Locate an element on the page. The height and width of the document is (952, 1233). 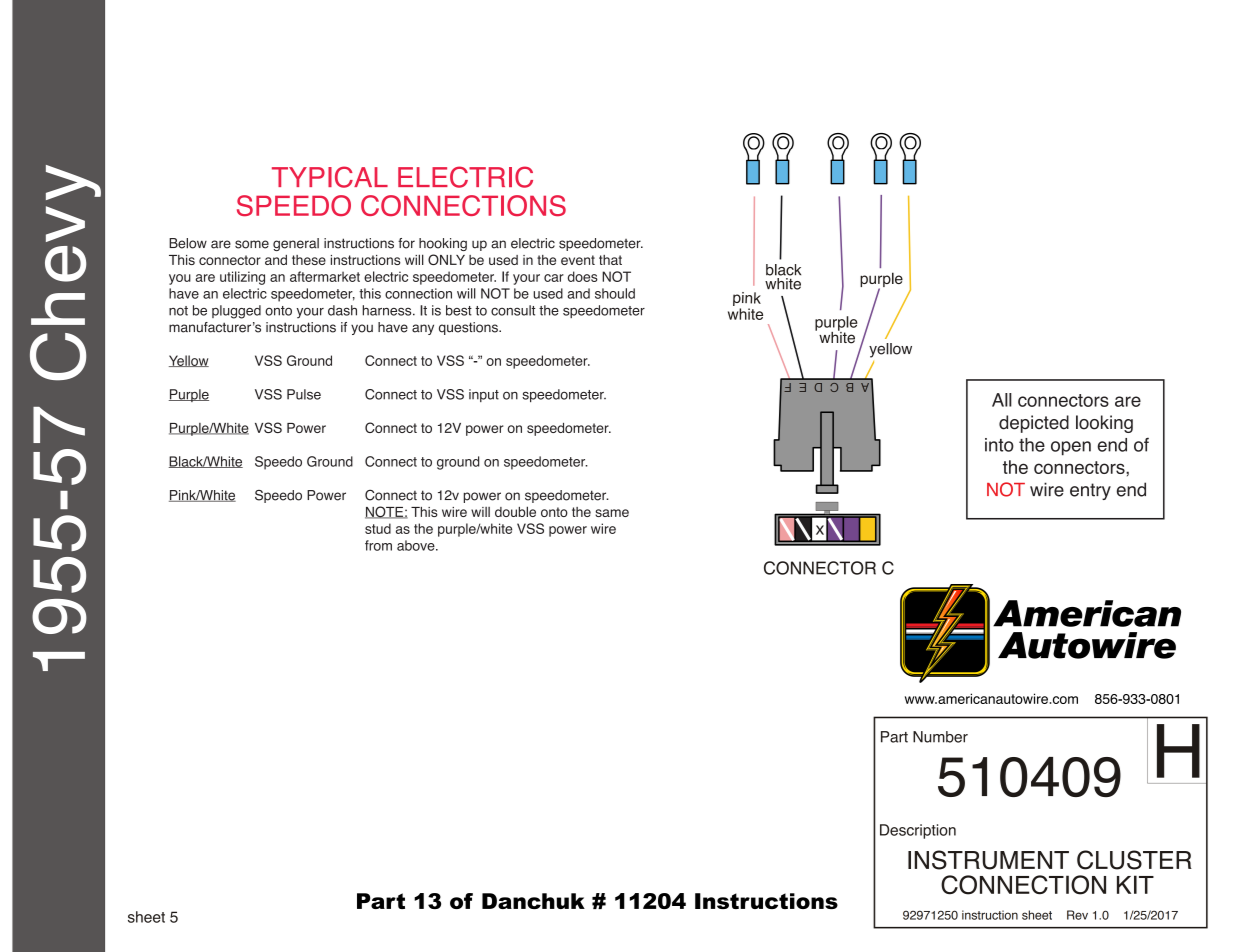
same is located at coordinates (612, 513).
